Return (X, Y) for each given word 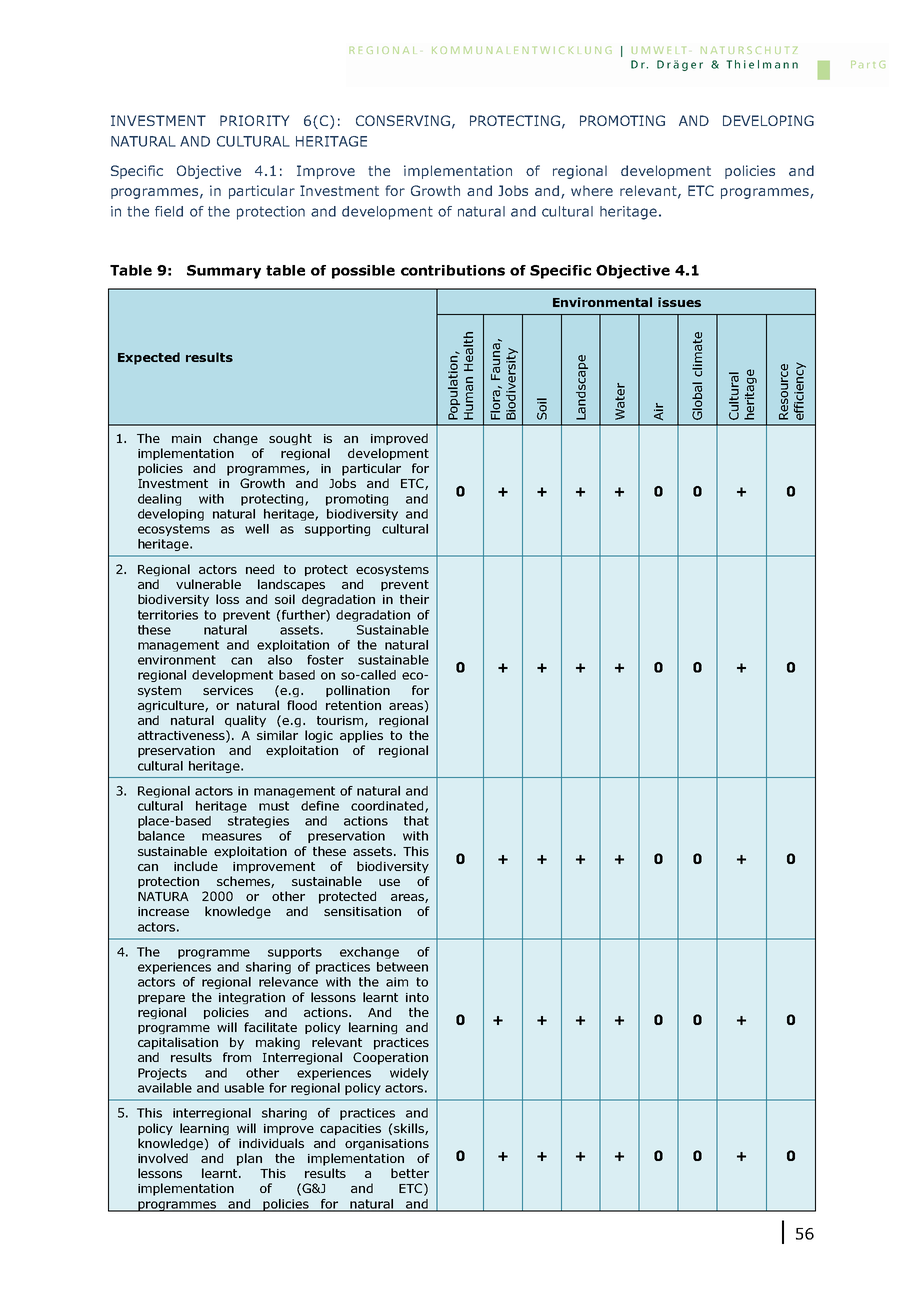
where (592, 190)
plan (249, 1159)
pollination (358, 691)
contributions (453, 270)
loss (227, 599)
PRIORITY (254, 120)
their (414, 599)
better (410, 1173)
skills (409, 1129)
